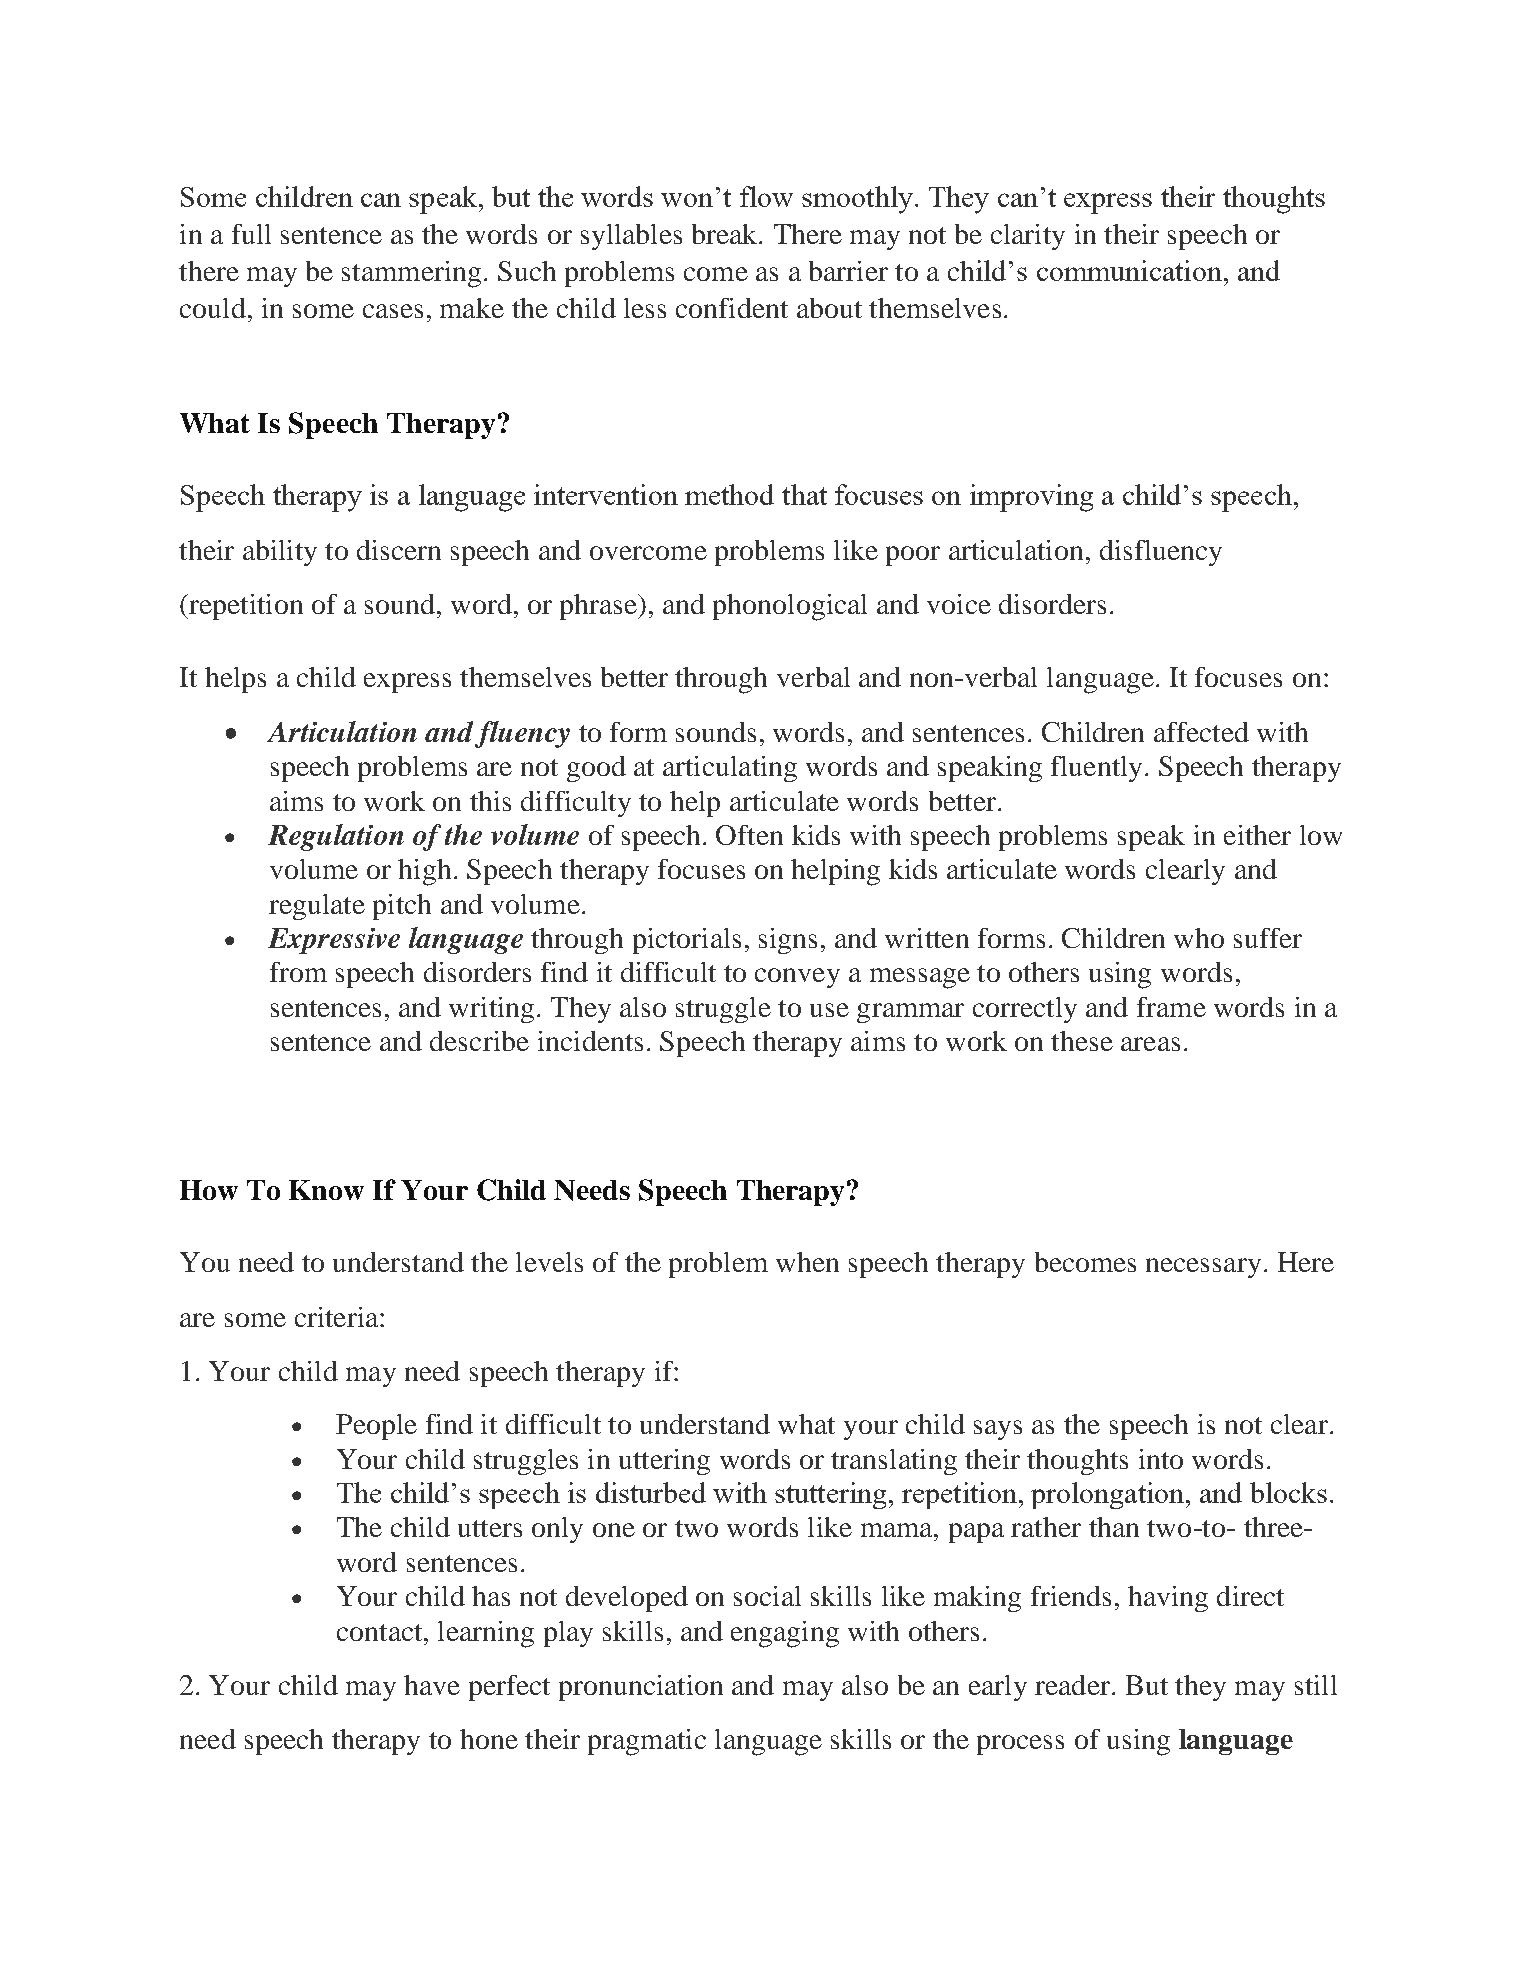  What do you see at coordinates (749, 835) in the page?
I see `Often` at bounding box center [749, 835].
